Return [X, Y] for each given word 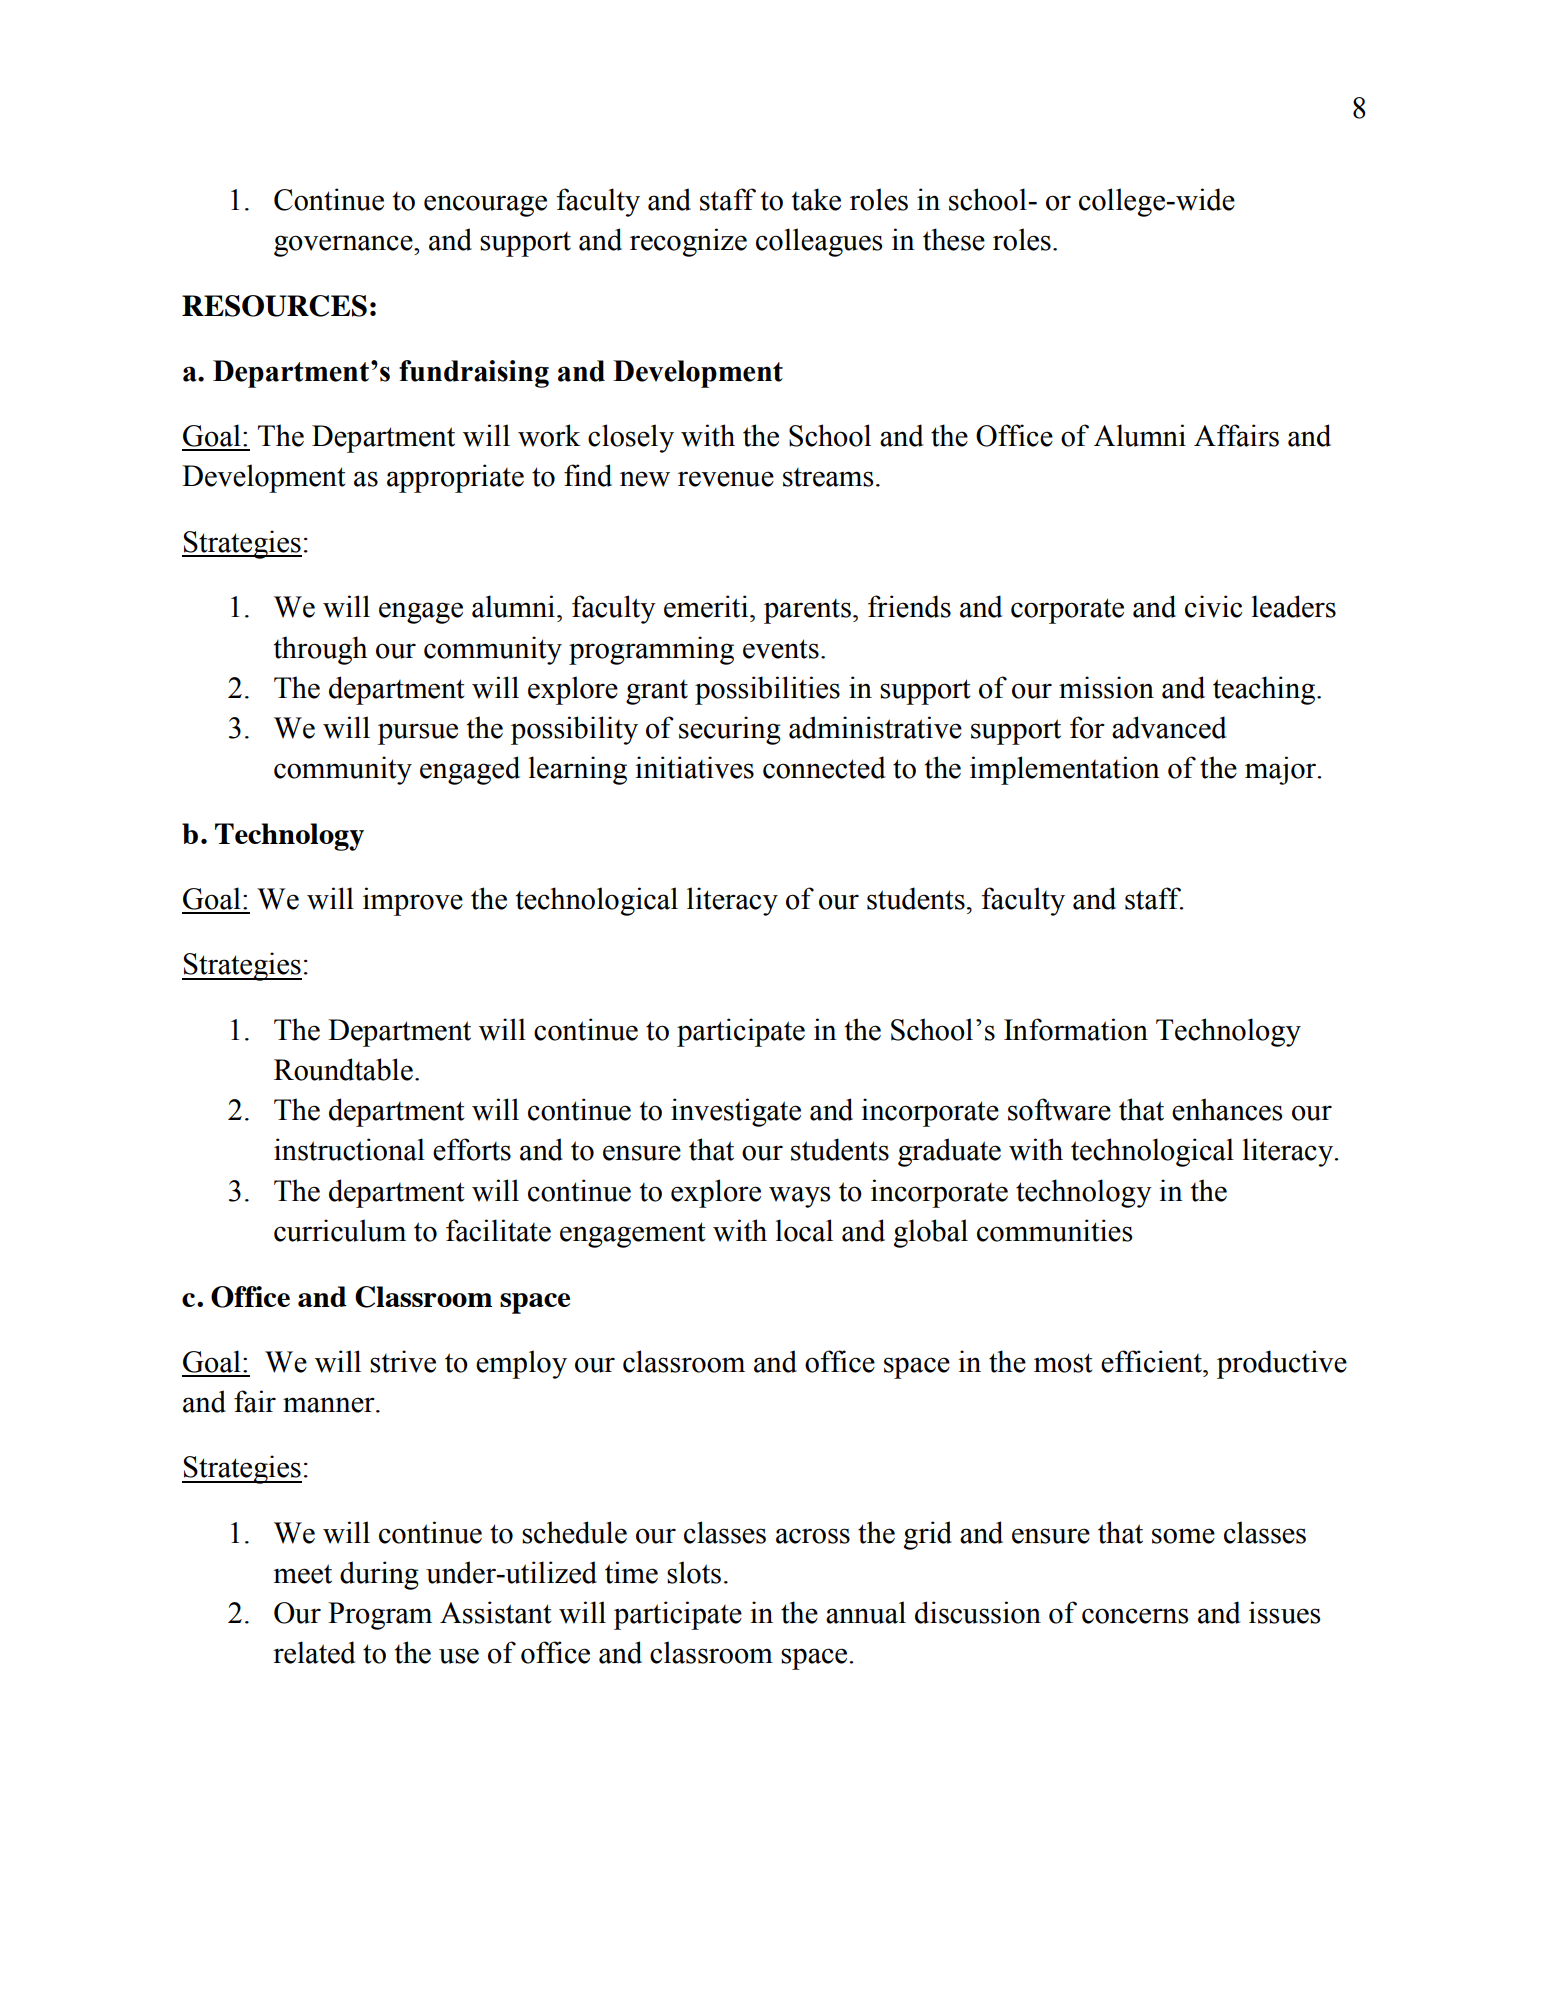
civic [1213, 606]
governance [344, 246]
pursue [418, 734]
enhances [1227, 1109]
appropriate [455, 478]
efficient [1152, 1361]
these [954, 239]
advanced [1169, 727]
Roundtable [343, 1069]
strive [403, 1361]
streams [828, 477]
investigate [736, 1112]
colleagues [819, 242]
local [804, 1230]
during [379, 1575]
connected [824, 767]
